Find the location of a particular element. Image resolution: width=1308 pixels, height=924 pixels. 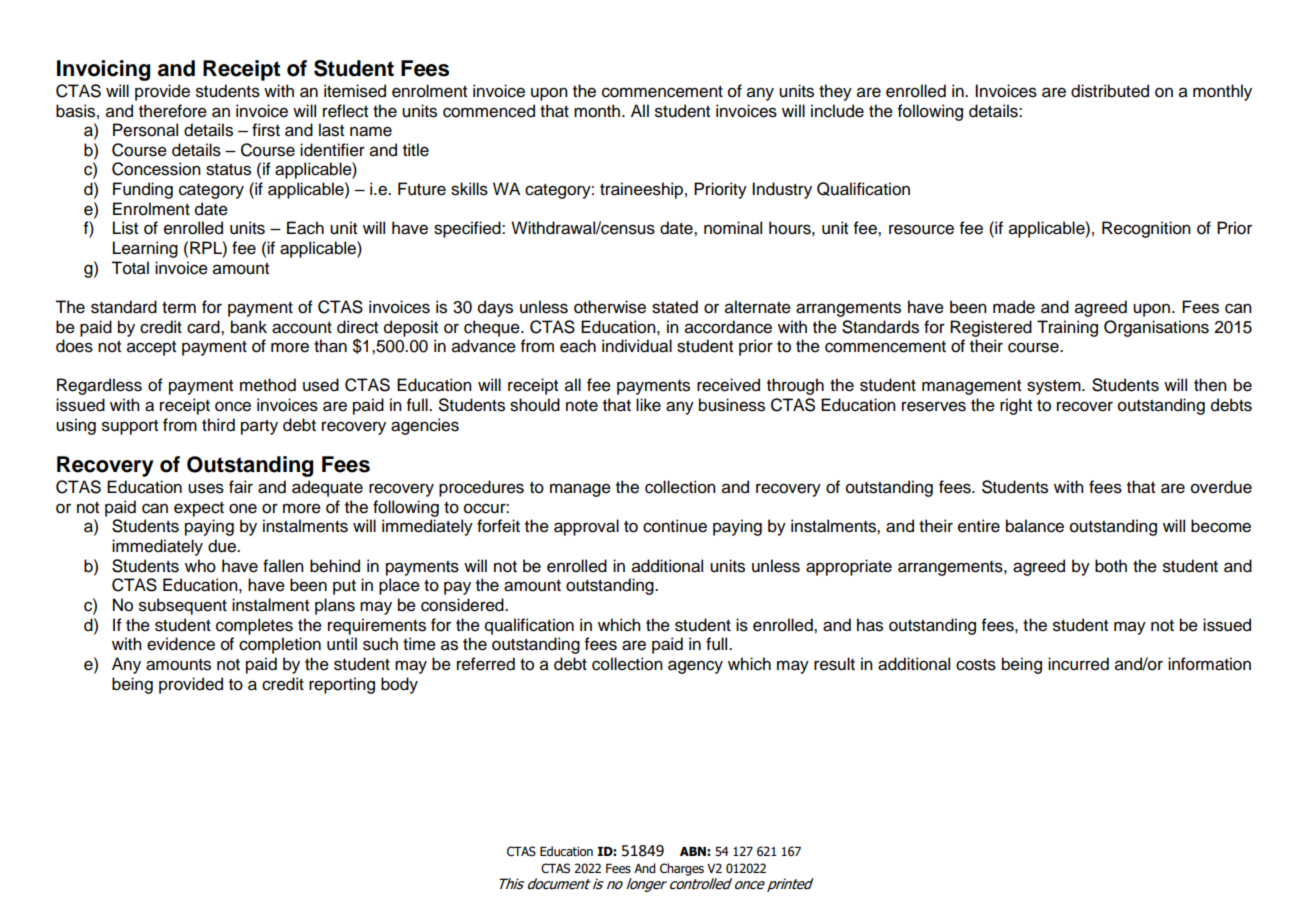

Training is located at coordinates (1067, 328).
